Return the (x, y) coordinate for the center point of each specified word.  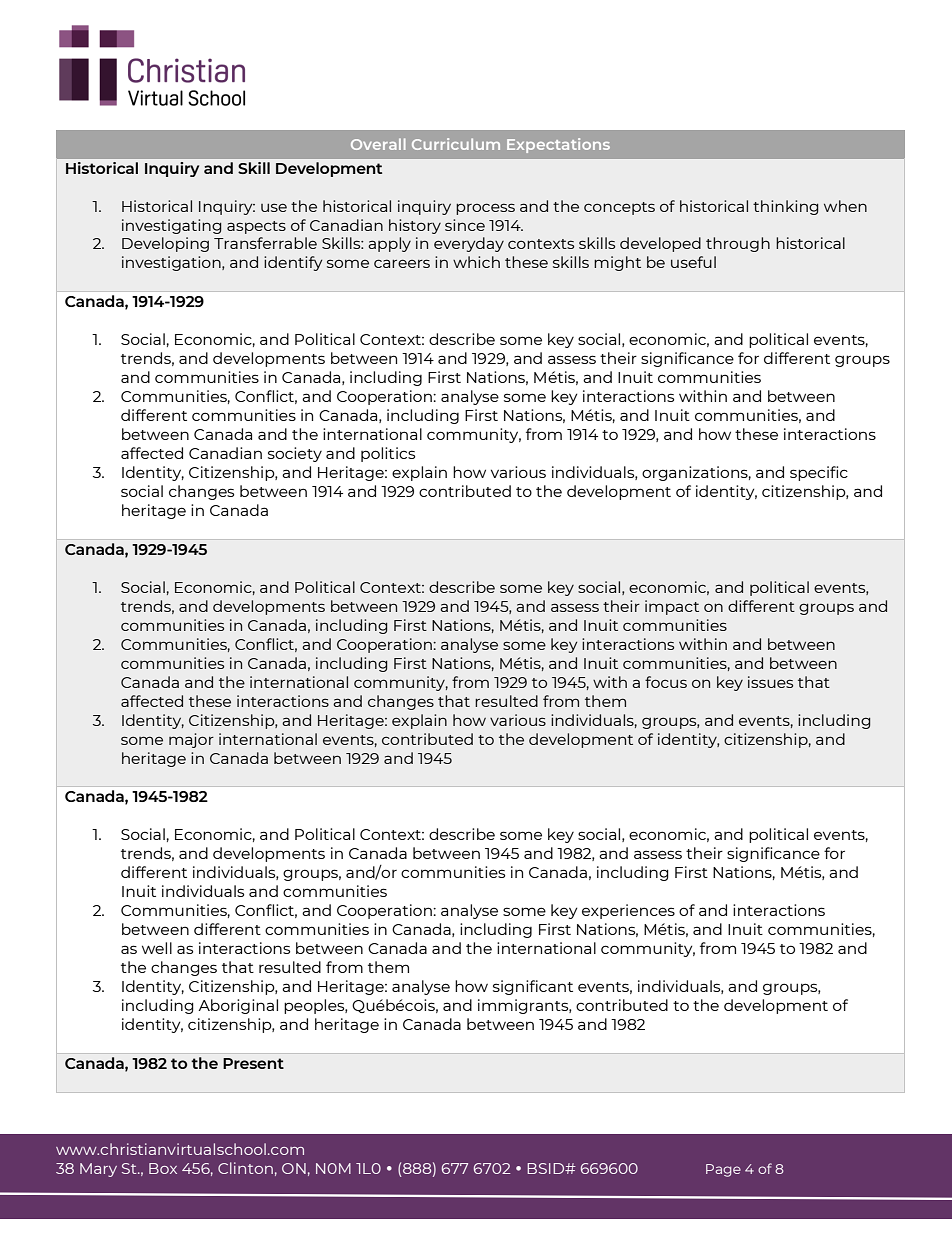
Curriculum (456, 144)
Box (163, 1168)
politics (388, 454)
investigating (171, 226)
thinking (785, 207)
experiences (628, 911)
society (295, 454)
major (191, 740)
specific (819, 473)
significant (533, 987)
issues (770, 682)
